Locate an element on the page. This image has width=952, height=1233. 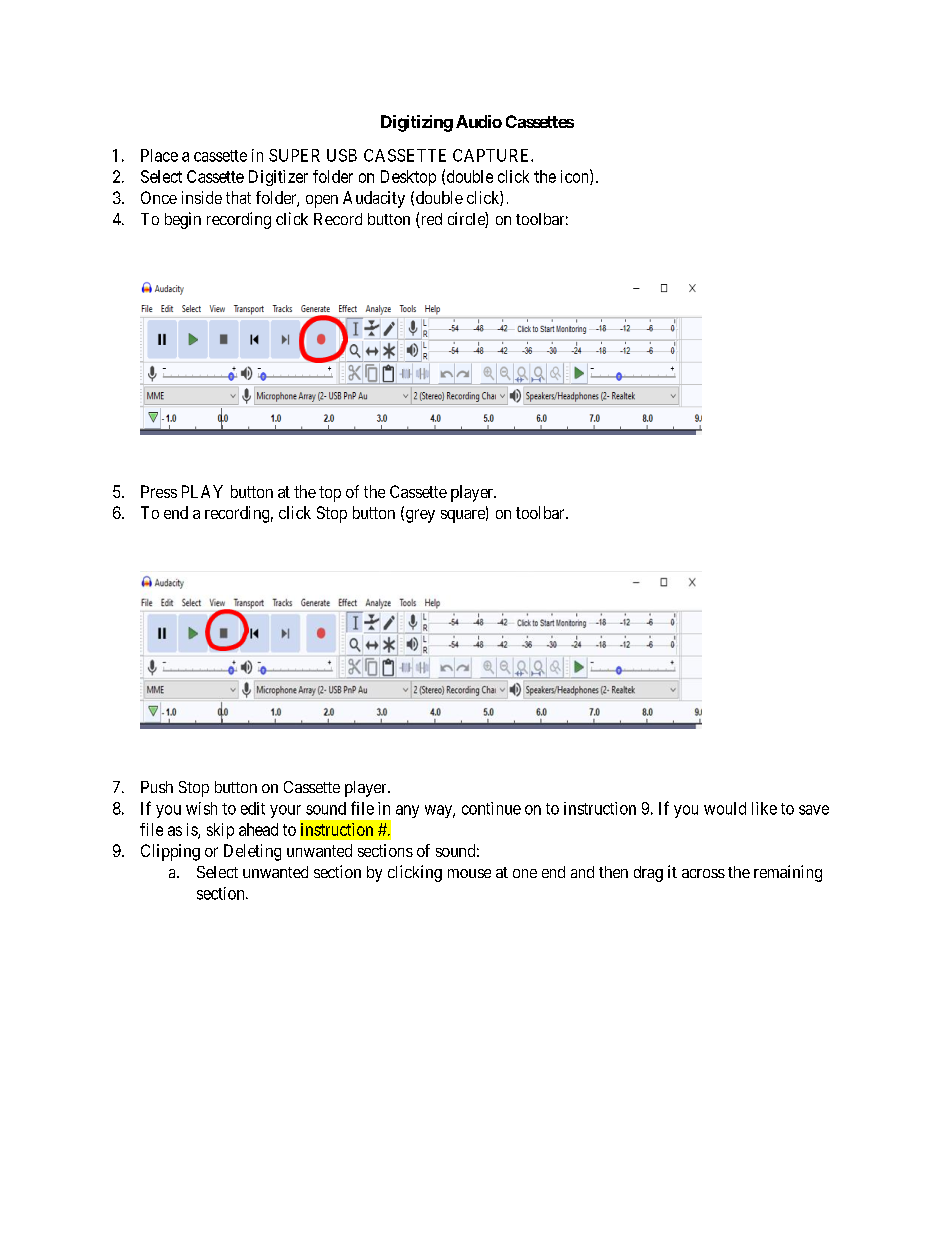
Digitizing is located at coordinates (417, 123).
